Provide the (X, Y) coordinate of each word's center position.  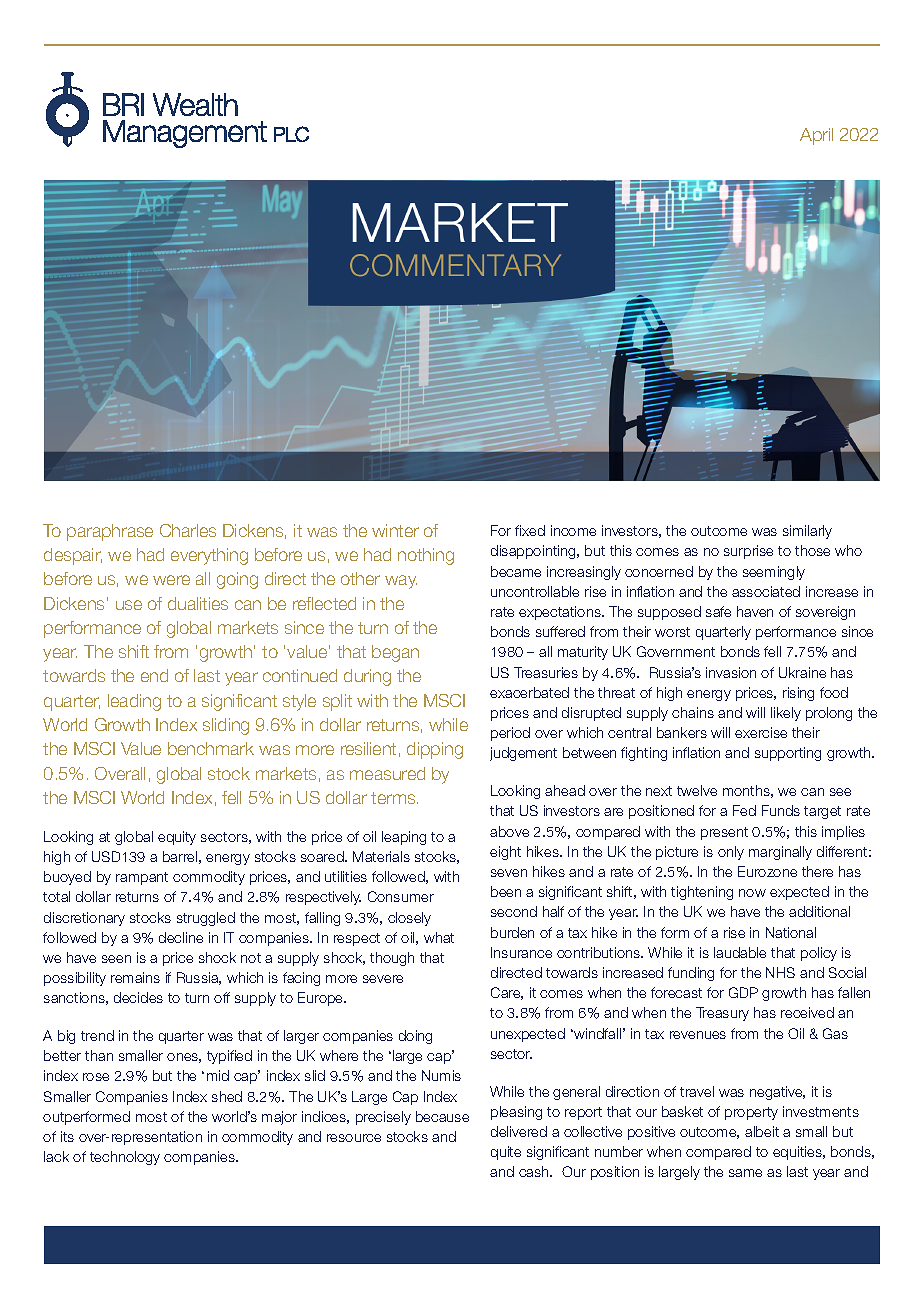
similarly (807, 532)
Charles (188, 530)
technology (125, 1158)
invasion (731, 672)
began (395, 653)
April (816, 136)
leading (134, 702)
